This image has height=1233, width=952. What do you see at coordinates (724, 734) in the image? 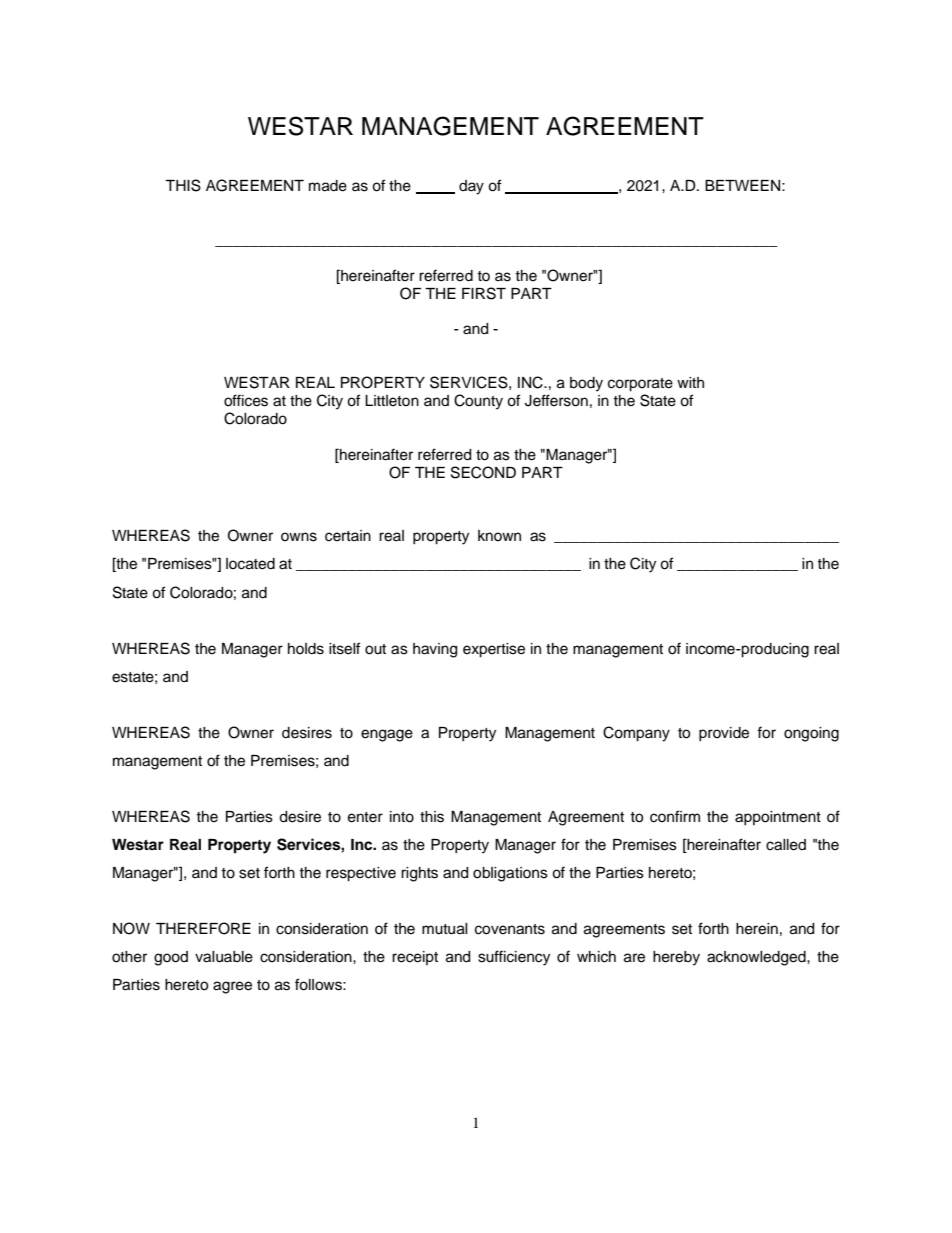
I see `provide` at bounding box center [724, 734].
